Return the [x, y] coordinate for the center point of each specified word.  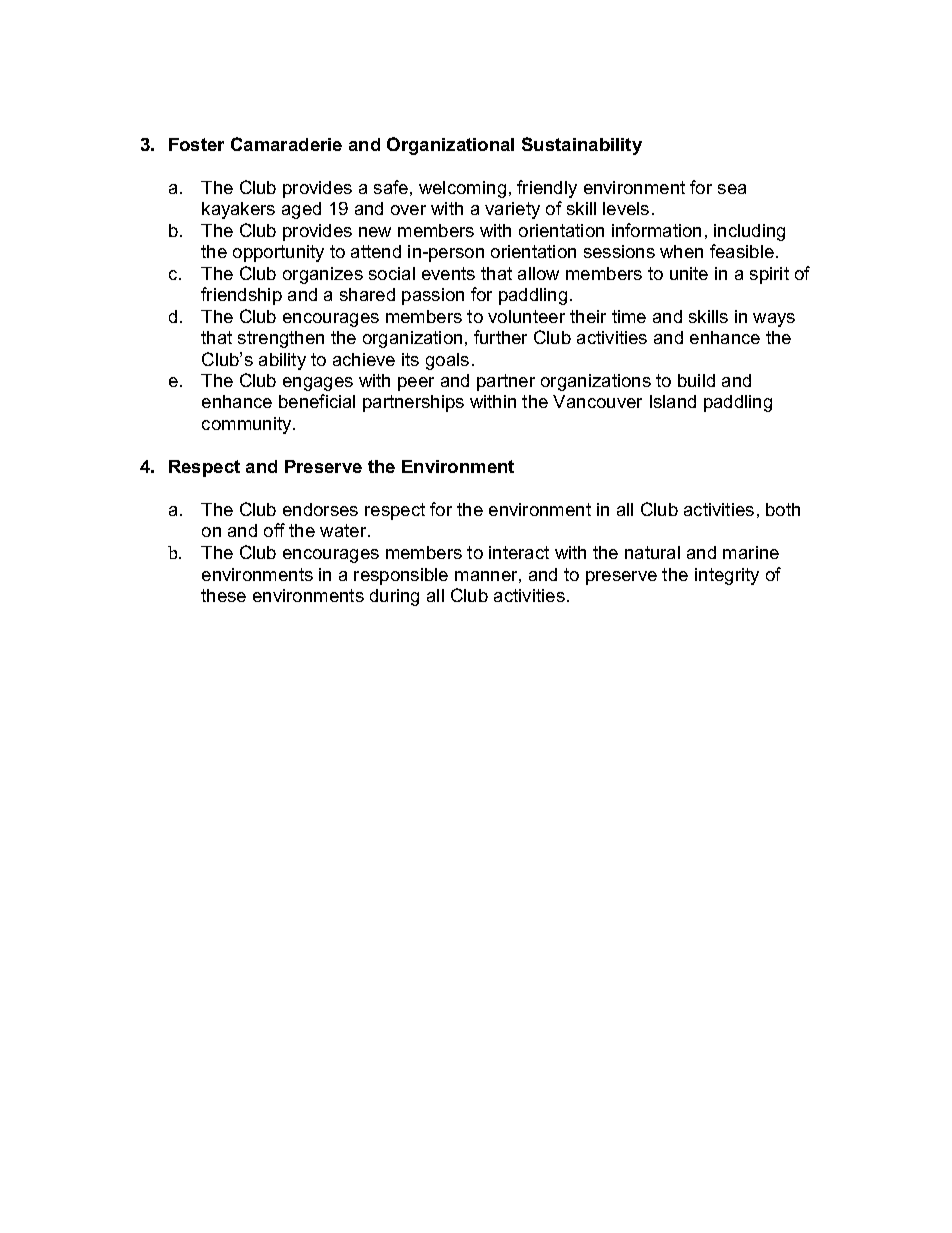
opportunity [278, 253]
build [696, 380]
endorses [320, 509]
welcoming [462, 189]
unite [689, 273]
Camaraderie [286, 144]
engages [318, 384]
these [223, 595]
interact [519, 552]
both [783, 509]
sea [732, 189]
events [448, 273]
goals [447, 361]
